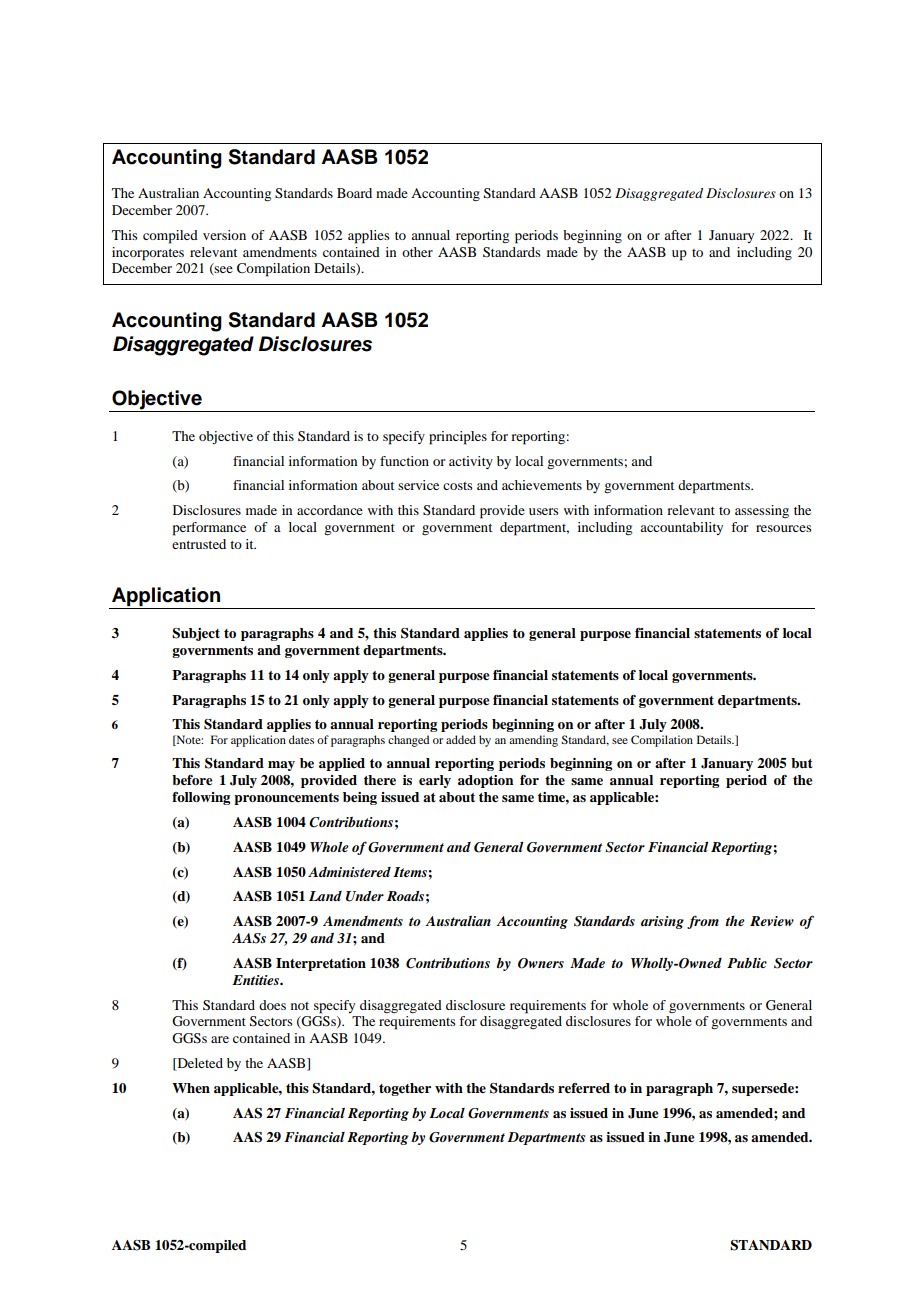 The width and height of the screenshot is (924, 1308). I want to click on Board, so click(354, 193).
